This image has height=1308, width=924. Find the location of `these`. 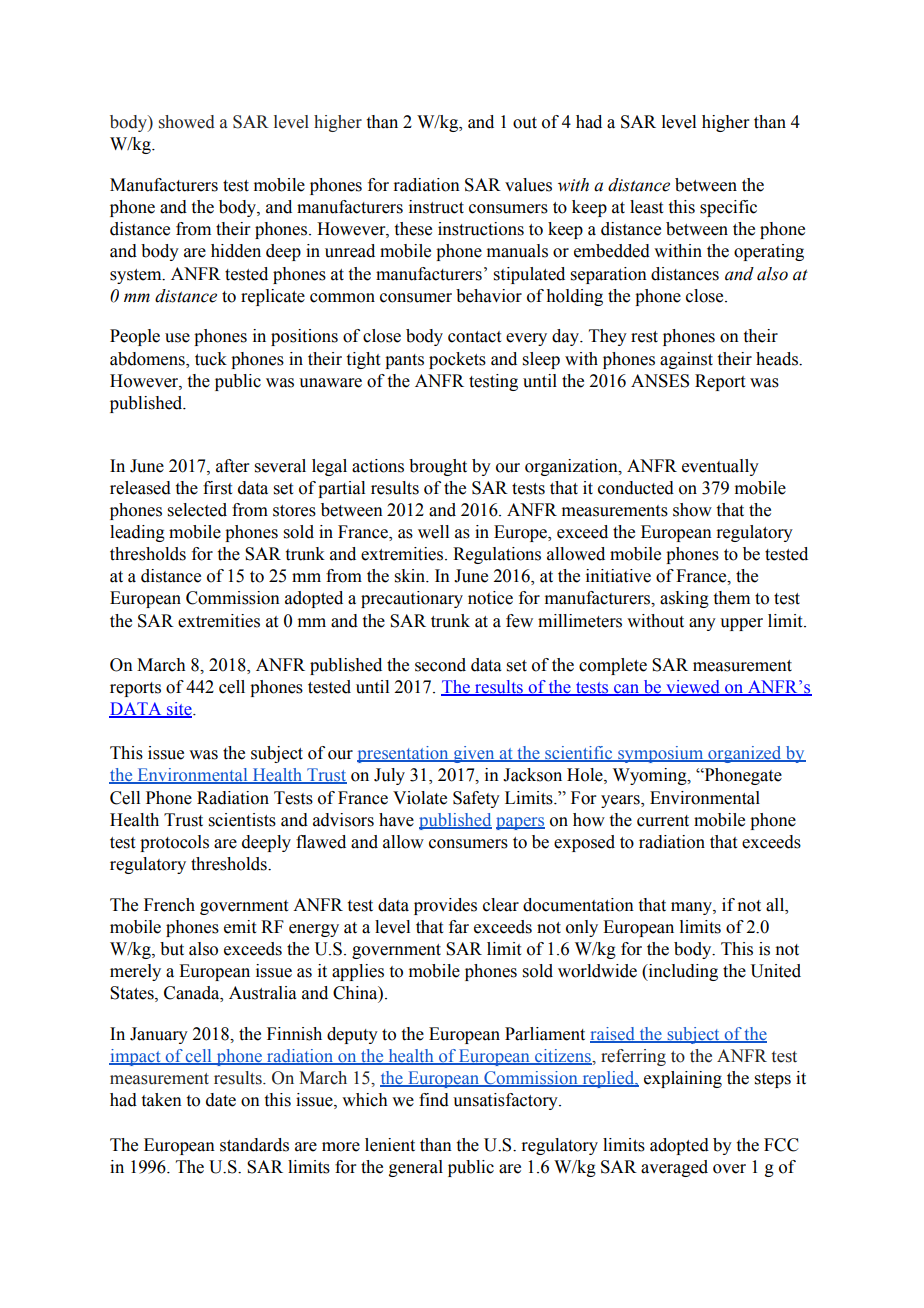

these is located at coordinates (413, 229).
